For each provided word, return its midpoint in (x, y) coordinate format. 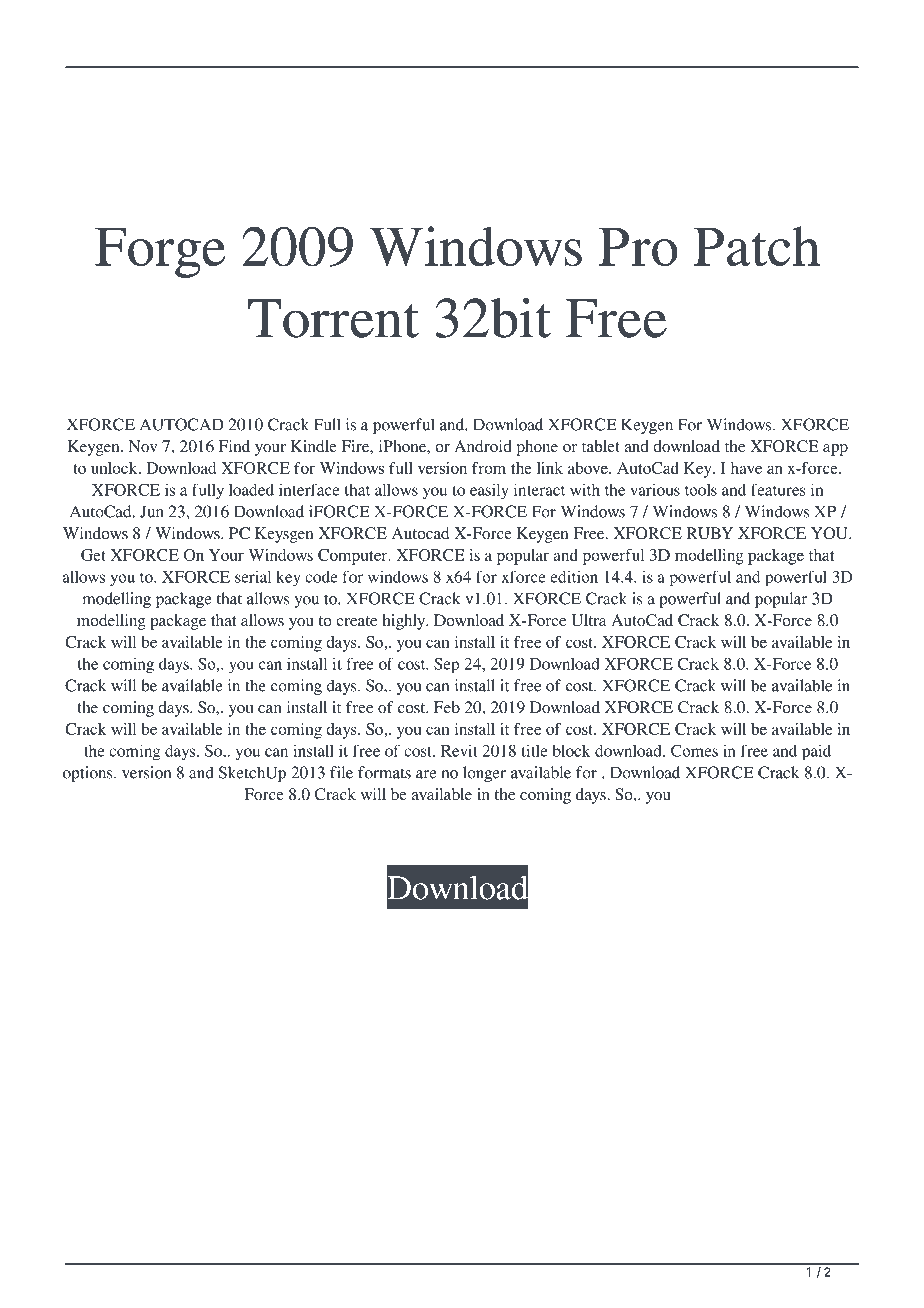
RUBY (710, 533)
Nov (143, 446)
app (835, 450)
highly (405, 622)
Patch (757, 246)
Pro (638, 246)
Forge (160, 252)
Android (483, 446)
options (89, 774)
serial (253, 577)
